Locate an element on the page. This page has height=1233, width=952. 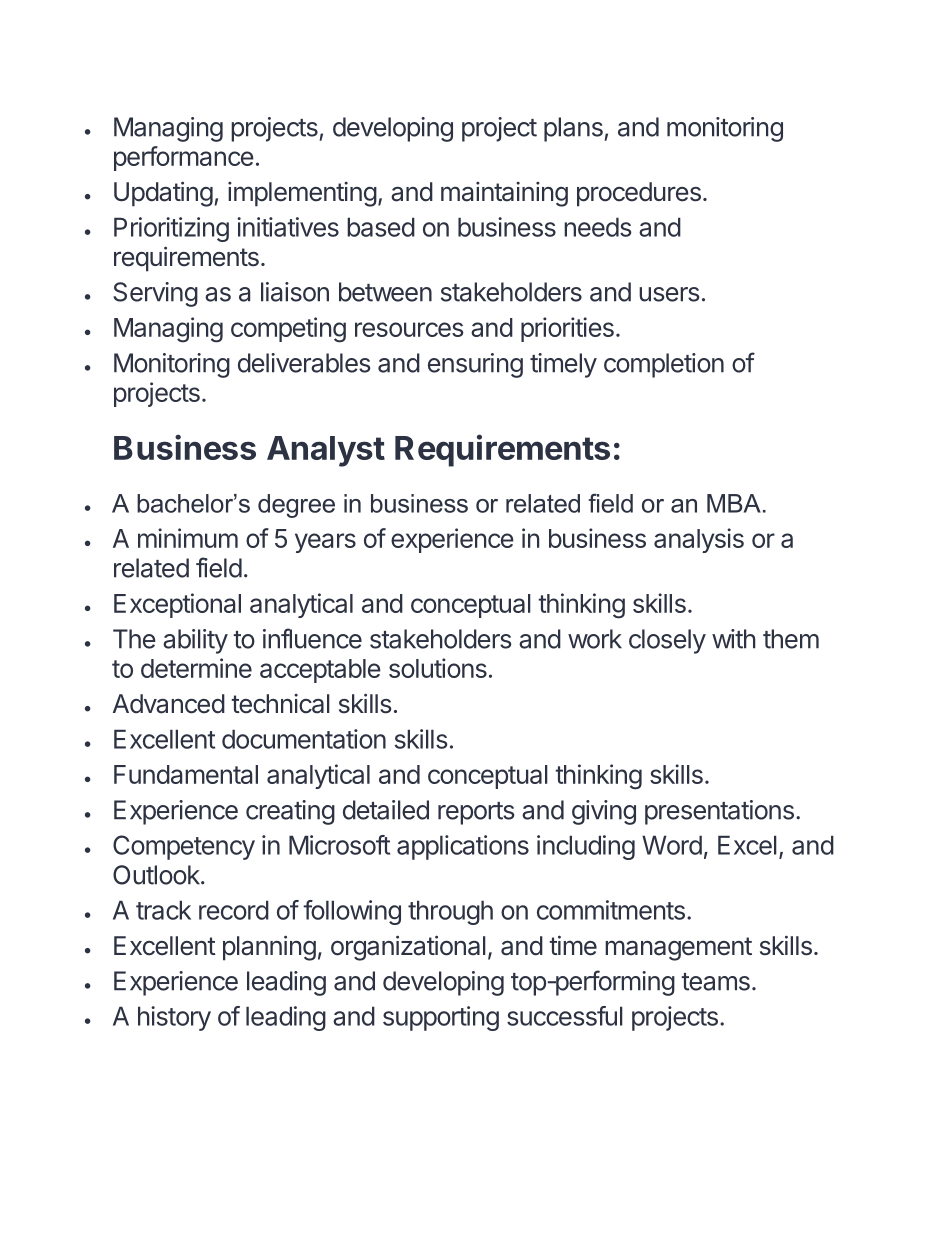
procedures is located at coordinates (639, 194).
